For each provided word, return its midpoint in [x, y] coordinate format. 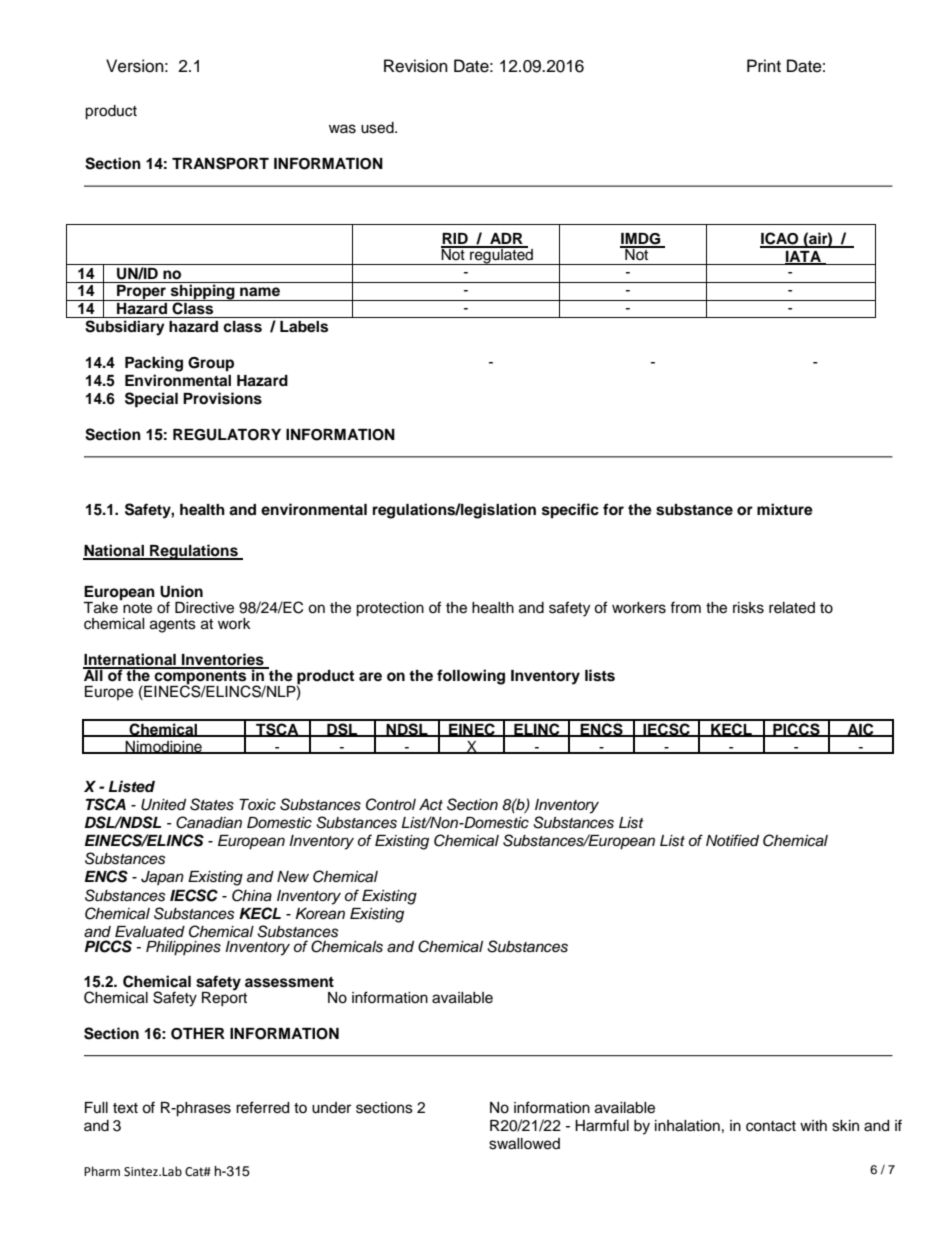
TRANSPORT [220, 163]
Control [391, 804]
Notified [732, 840]
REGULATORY [227, 435]
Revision [416, 66]
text [125, 1108]
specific [570, 511]
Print [764, 65]
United [163, 805]
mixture [785, 509]
